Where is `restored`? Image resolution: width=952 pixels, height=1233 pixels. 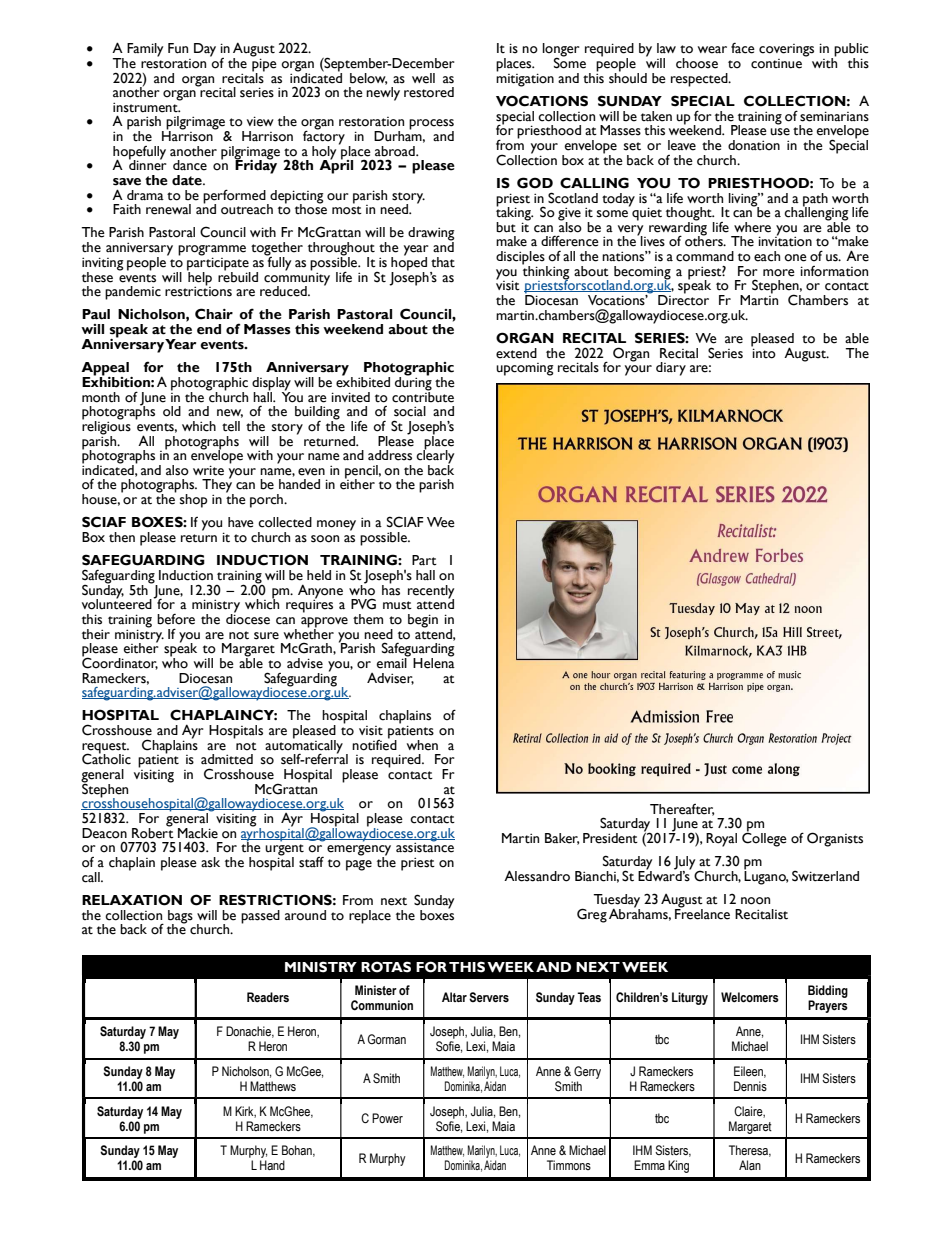 restored is located at coordinates (429, 92).
